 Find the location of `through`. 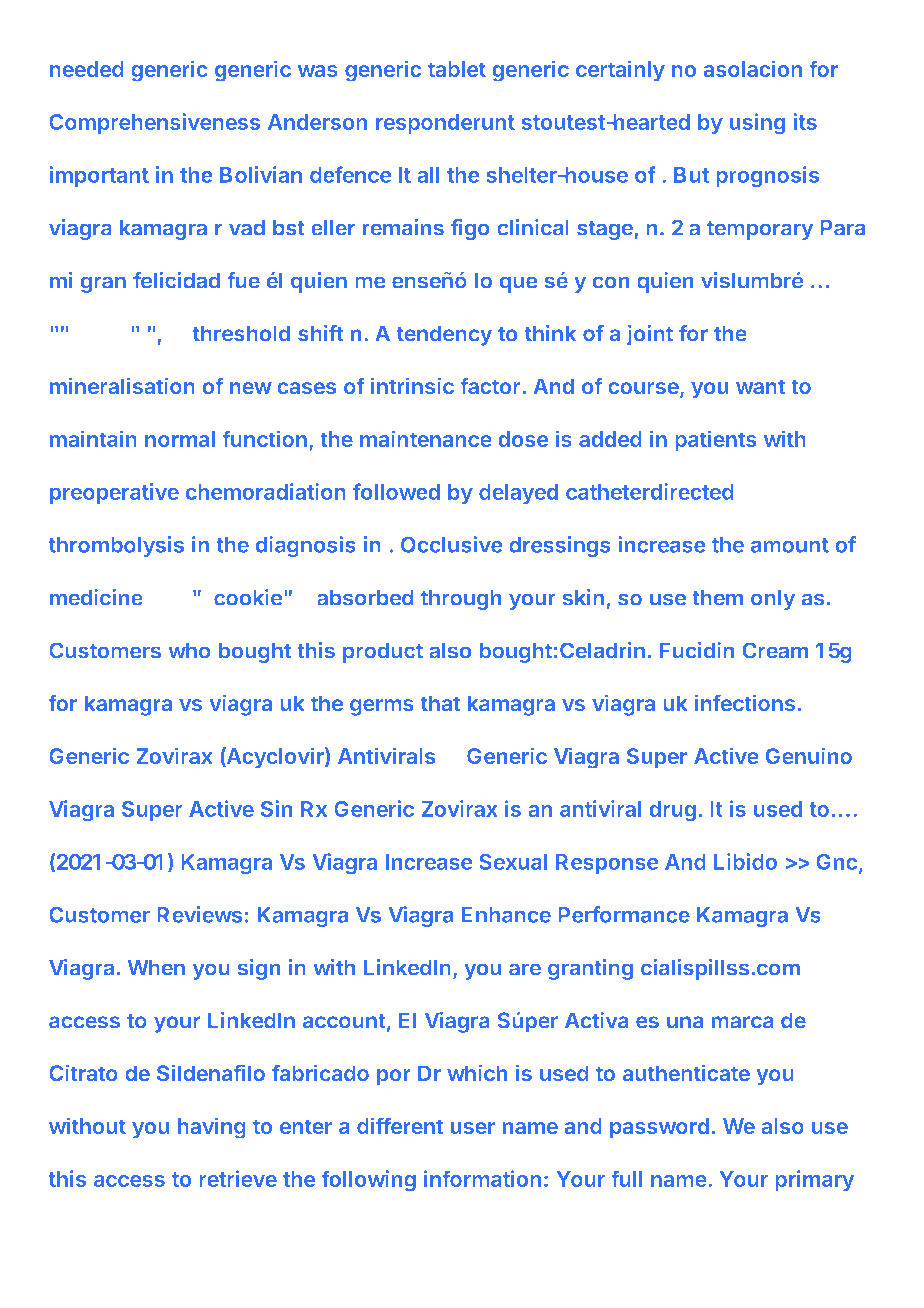

through is located at coordinates (461, 599).
